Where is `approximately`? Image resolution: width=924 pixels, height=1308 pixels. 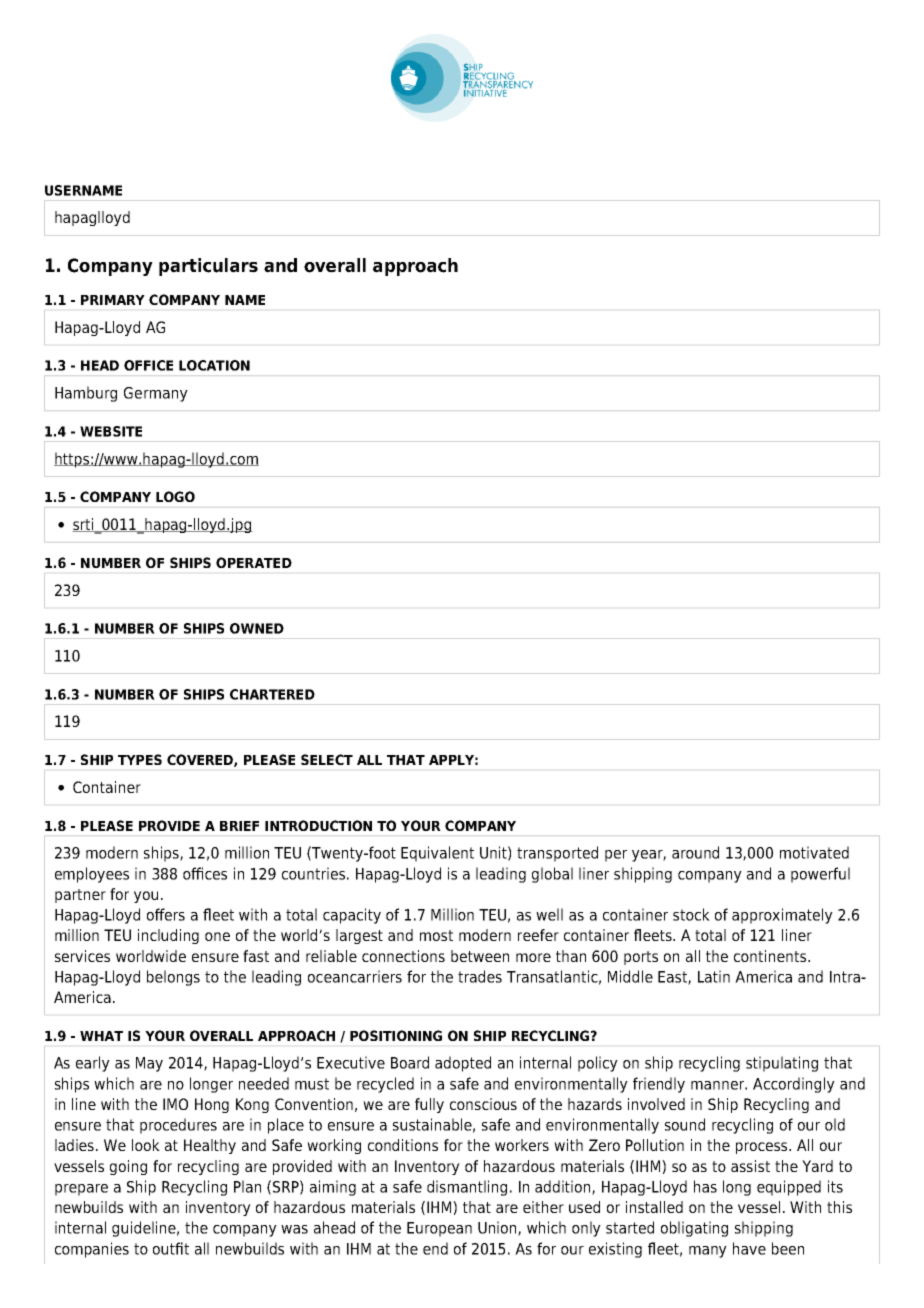 approximately is located at coordinates (782, 916).
